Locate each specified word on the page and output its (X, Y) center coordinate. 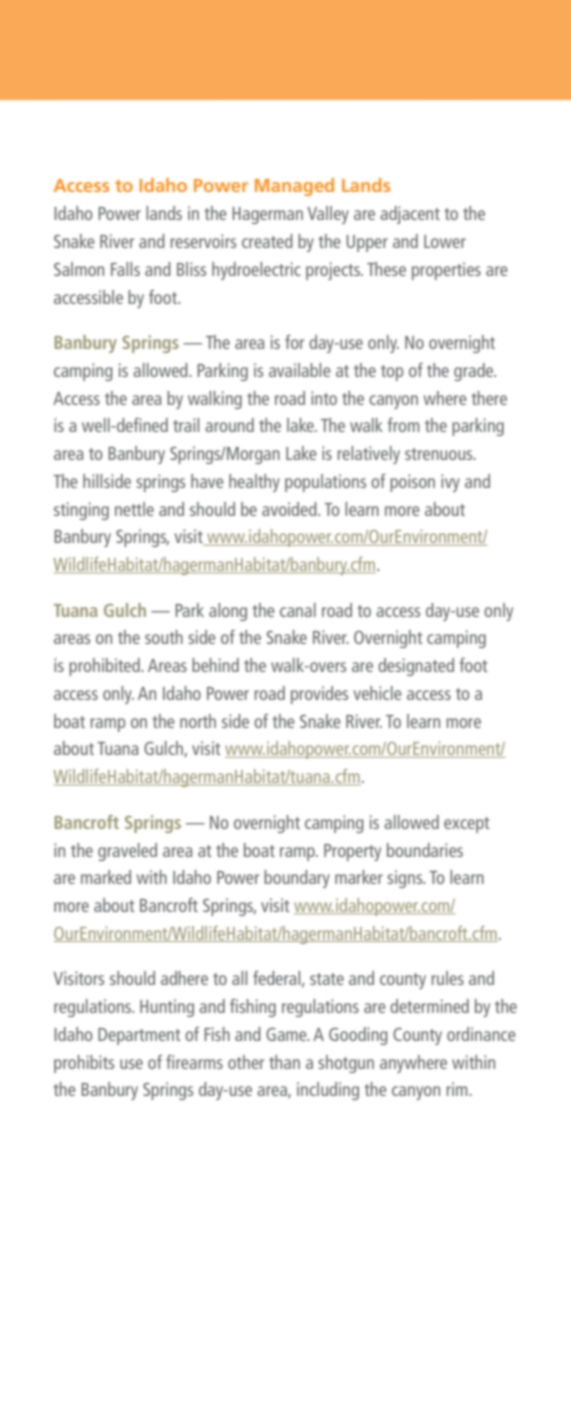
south (164, 637)
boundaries (425, 850)
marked (106, 877)
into (324, 398)
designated (416, 667)
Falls (125, 269)
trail (186, 425)
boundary (297, 879)
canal (298, 610)
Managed (294, 187)
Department (139, 1036)
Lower (445, 241)
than (284, 1062)
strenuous (440, 454)
